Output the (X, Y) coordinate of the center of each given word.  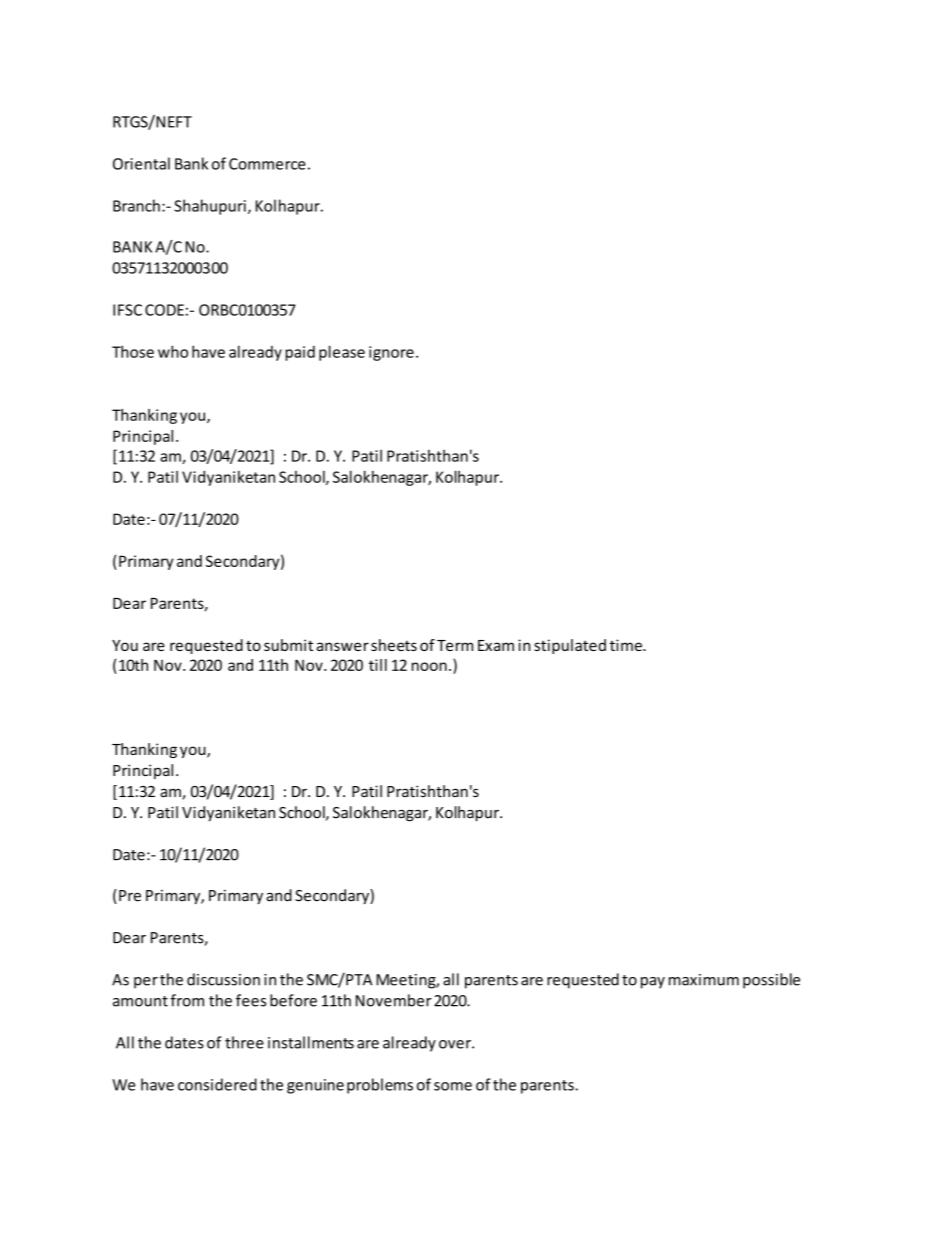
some (453, 1086)
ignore (391, 353)
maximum (704, 980)
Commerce (267, 164)
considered (217, 1084)
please (342, 353)
